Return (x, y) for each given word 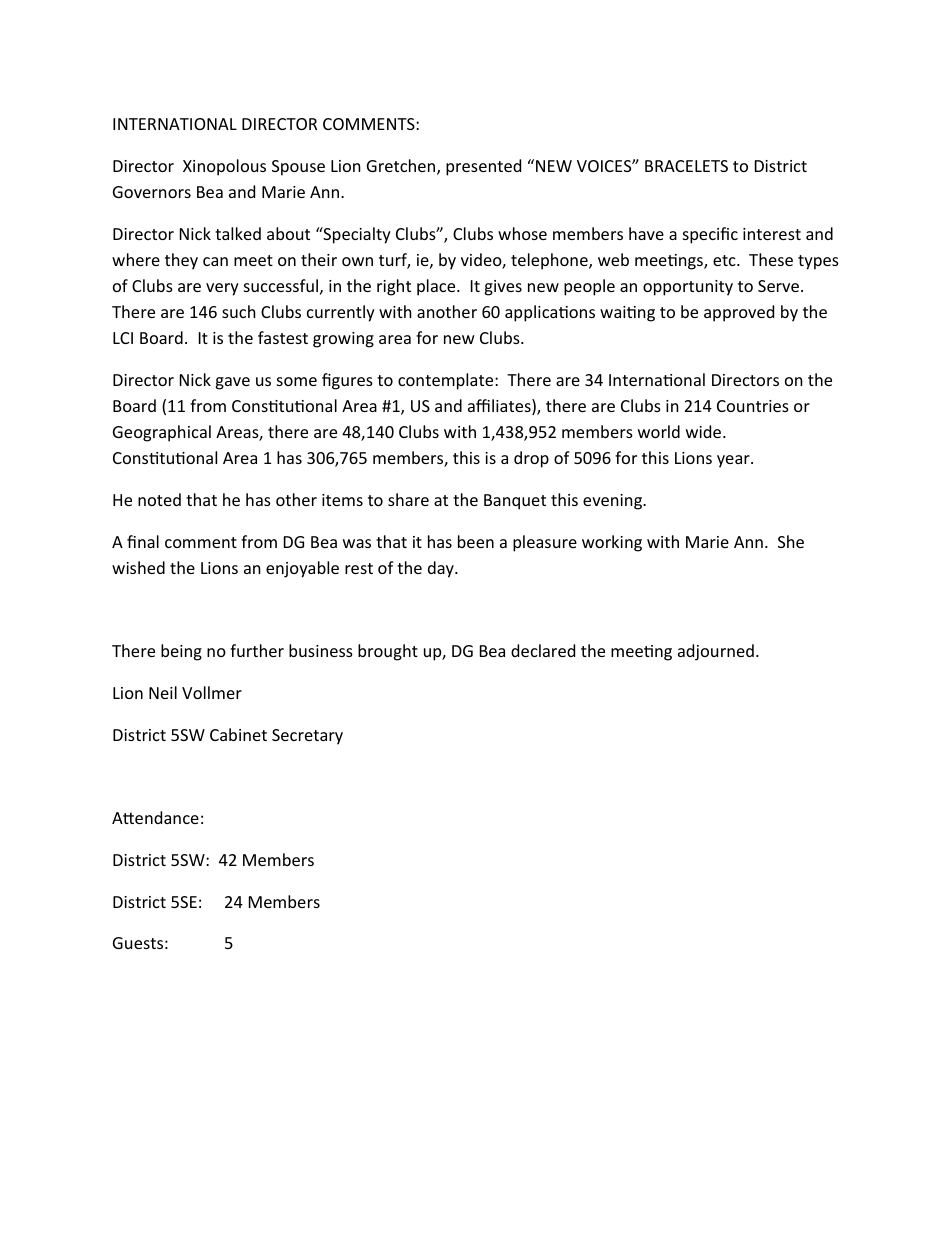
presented (483, 167)
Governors (152, 192)
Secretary (307, 737)
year (734, 461)
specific (710, 235)
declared (543, 650)
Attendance (155, 817)
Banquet (515, 502)
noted (159, 499)
